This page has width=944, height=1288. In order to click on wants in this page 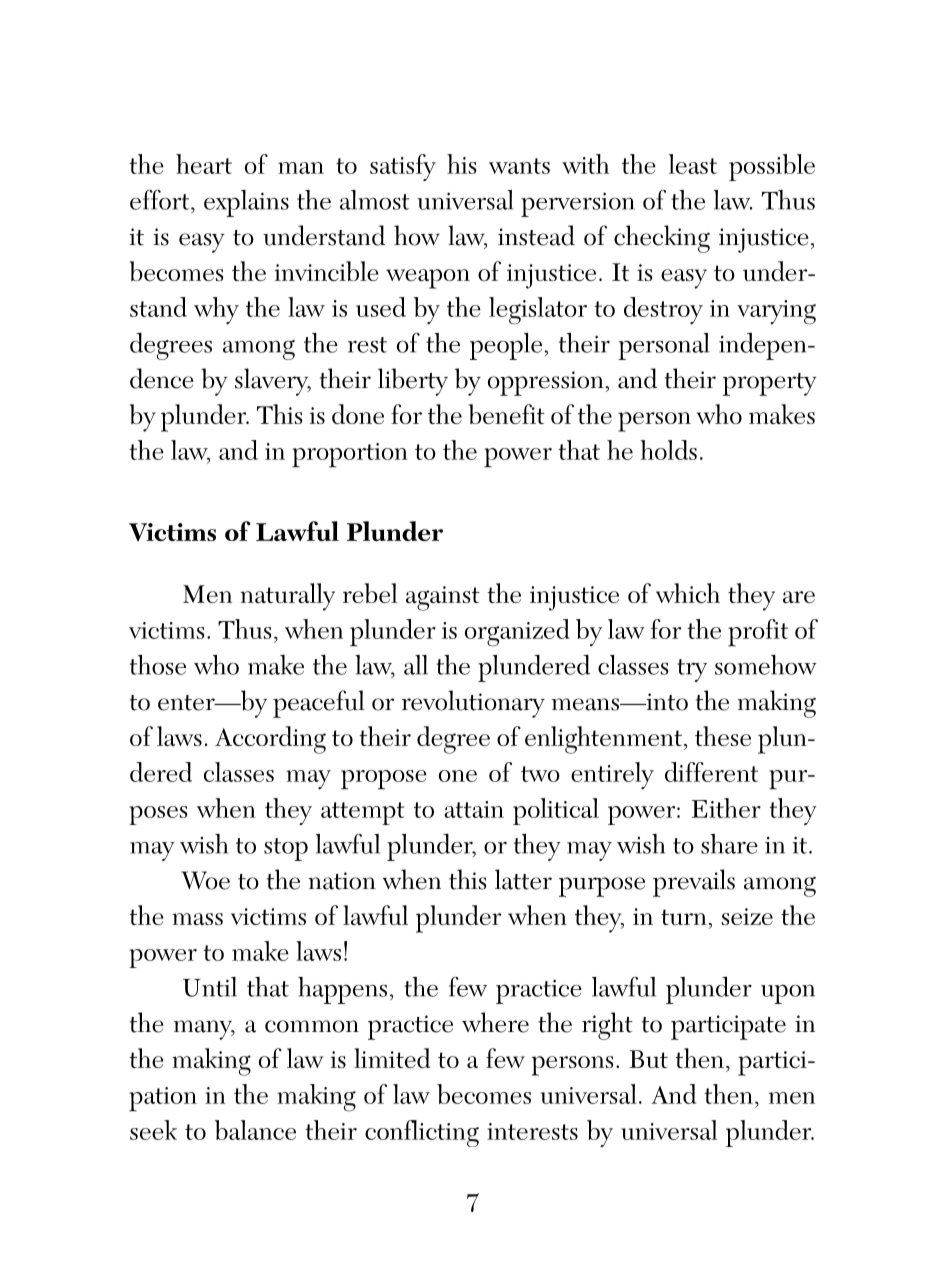, I will do `click(519, 166)`.
